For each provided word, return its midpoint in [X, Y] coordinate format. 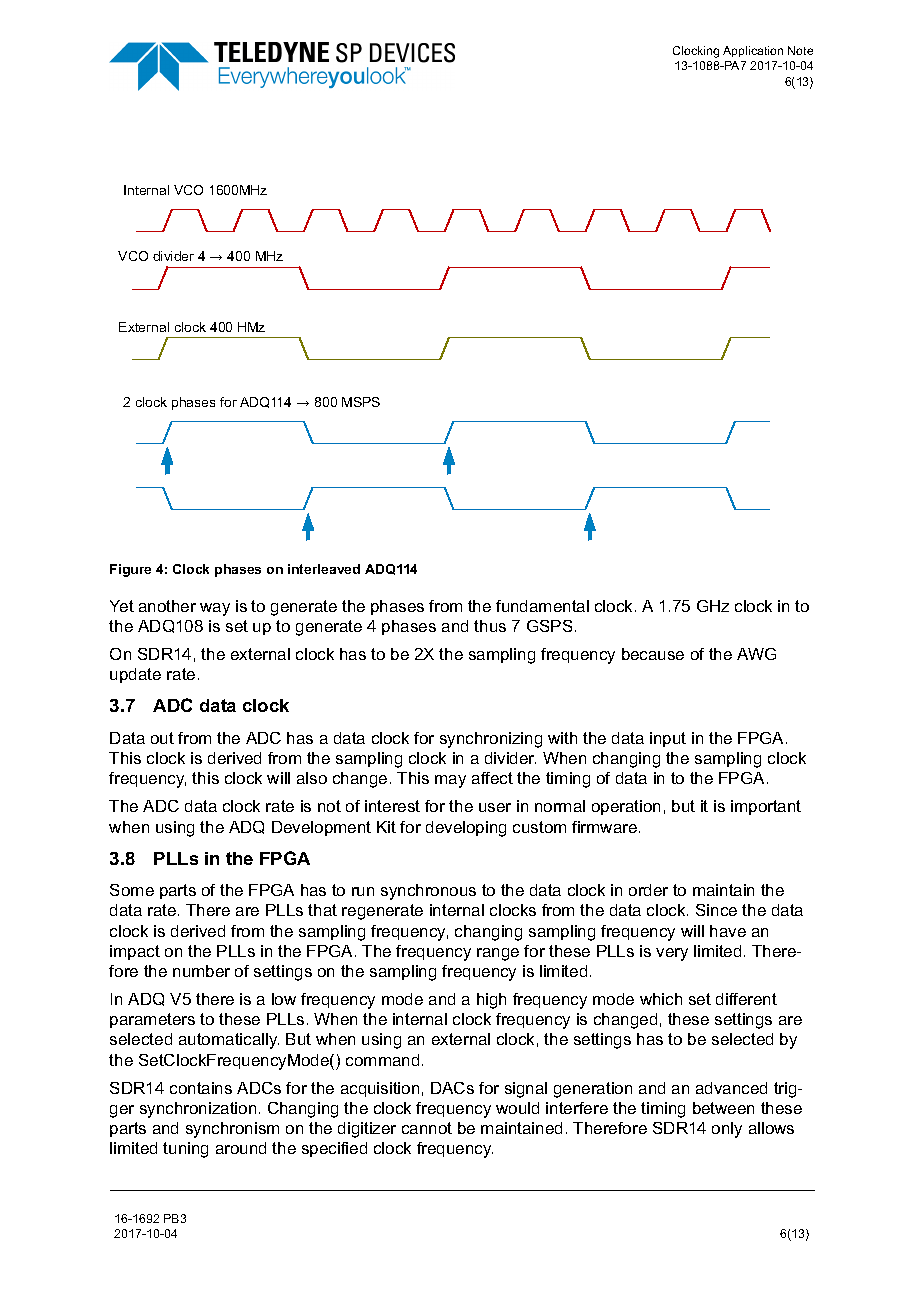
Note [800, 50]
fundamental [542, 606]
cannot [427, 1128]
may [450, 781]
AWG [756, 654]
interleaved [324, 569]
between [723, 1108]
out [162, 738]
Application [753, 51]
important [766, 807]
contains [201, 1088]
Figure [130, 570]
